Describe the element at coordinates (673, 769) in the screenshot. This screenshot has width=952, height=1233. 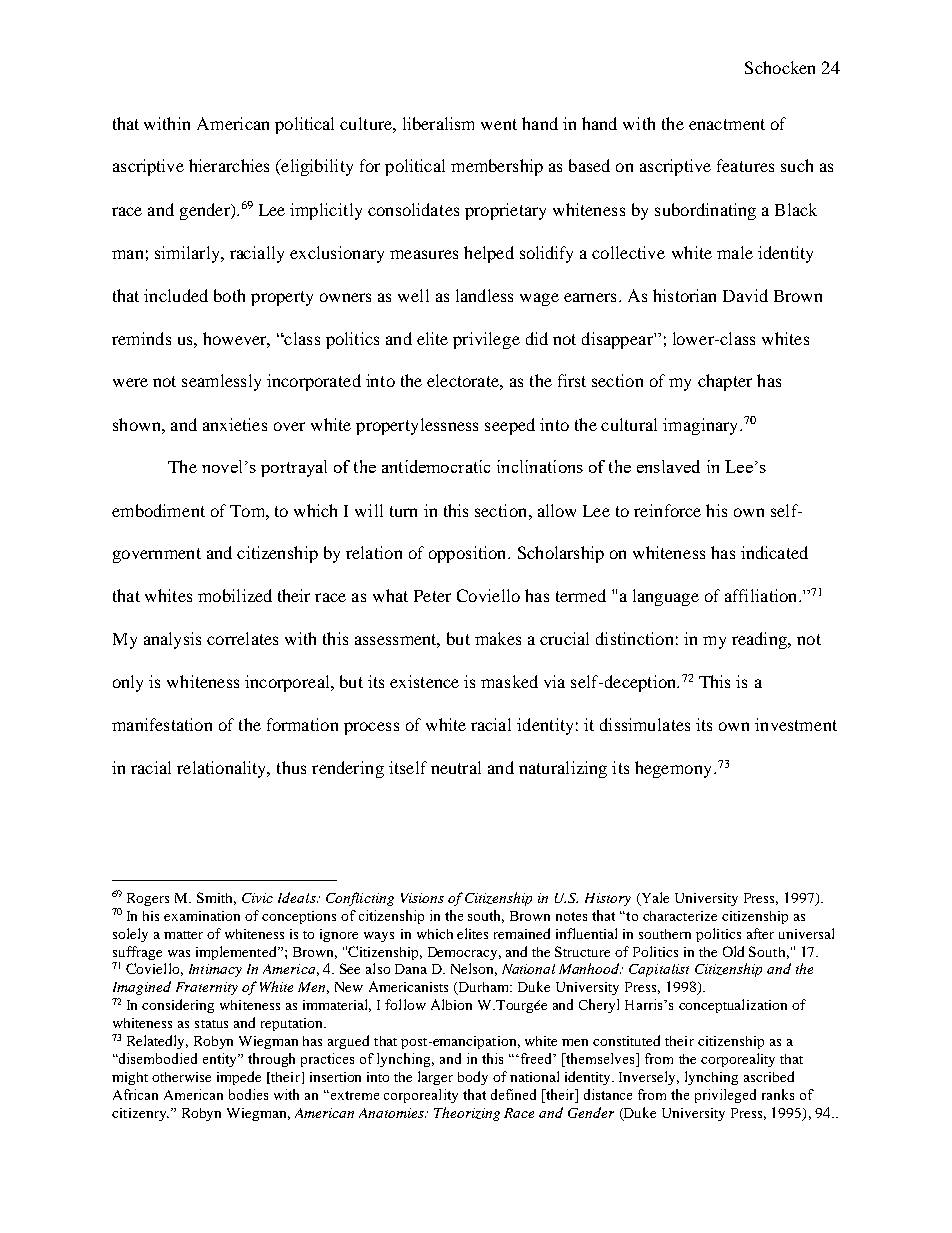
I see `hegemony` at that location.
